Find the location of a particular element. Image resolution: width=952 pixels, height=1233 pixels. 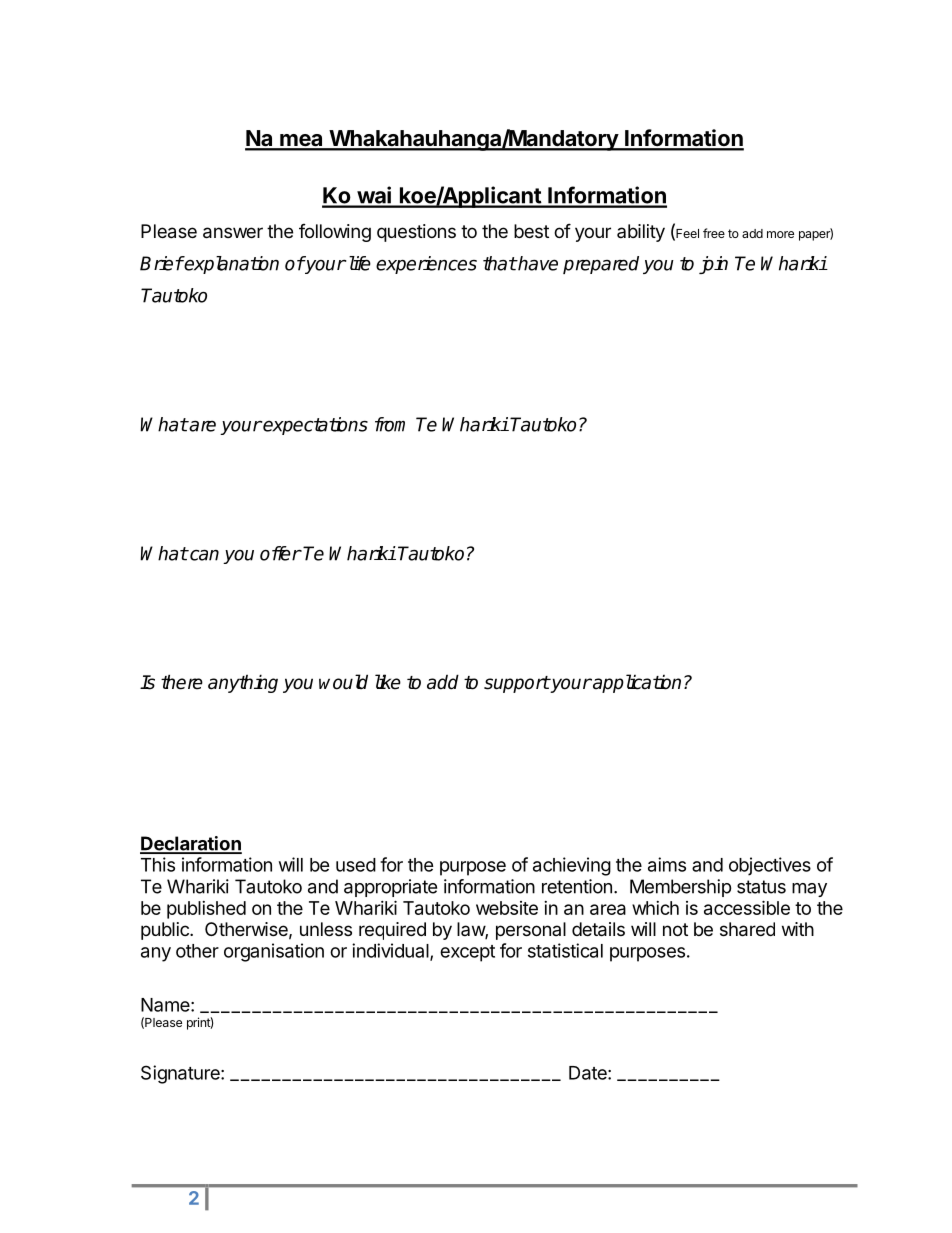

shared is located at coordinates (747, 929).
